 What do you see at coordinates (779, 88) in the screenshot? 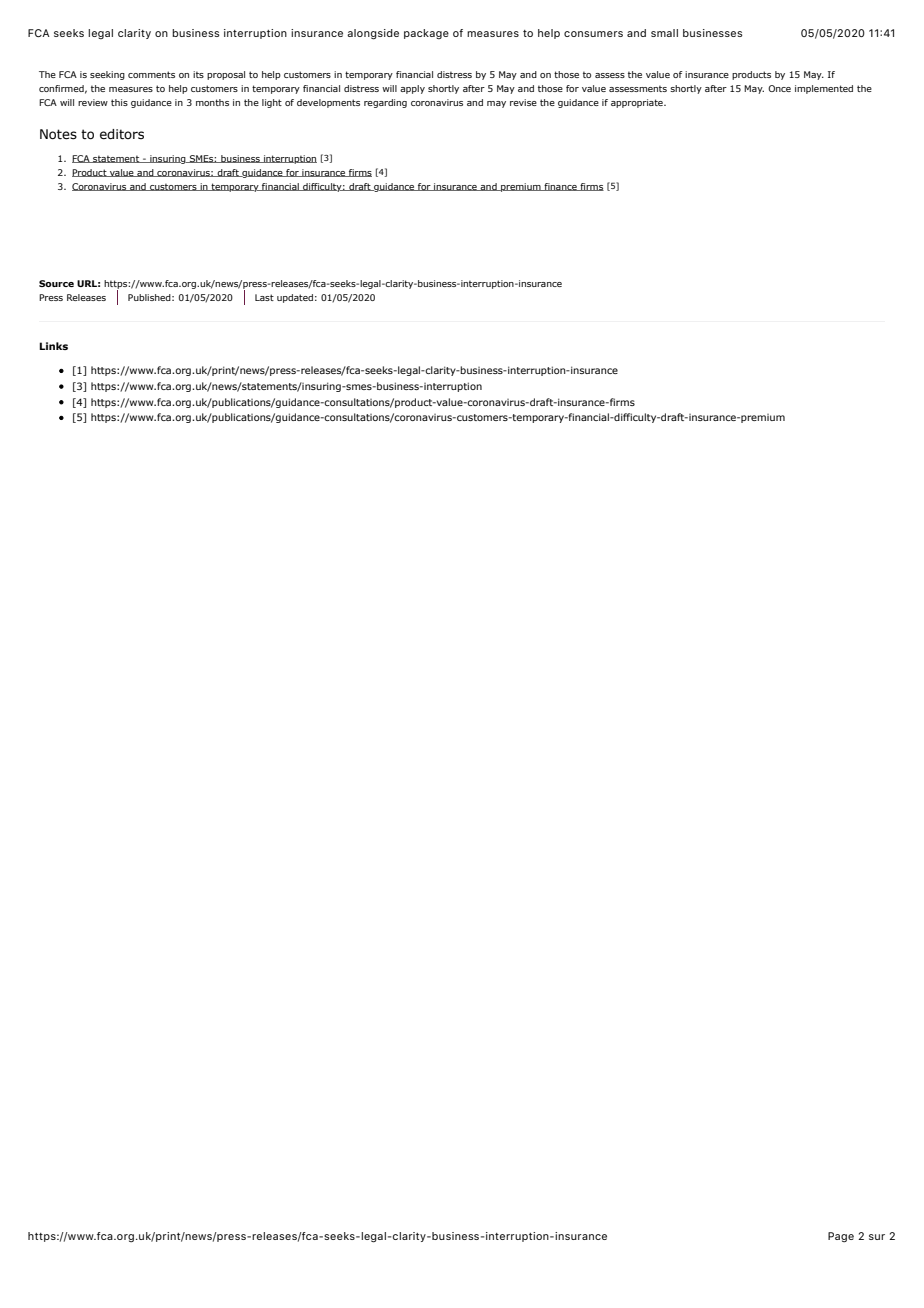
I see `Once` at bounding box center [779, 88].
